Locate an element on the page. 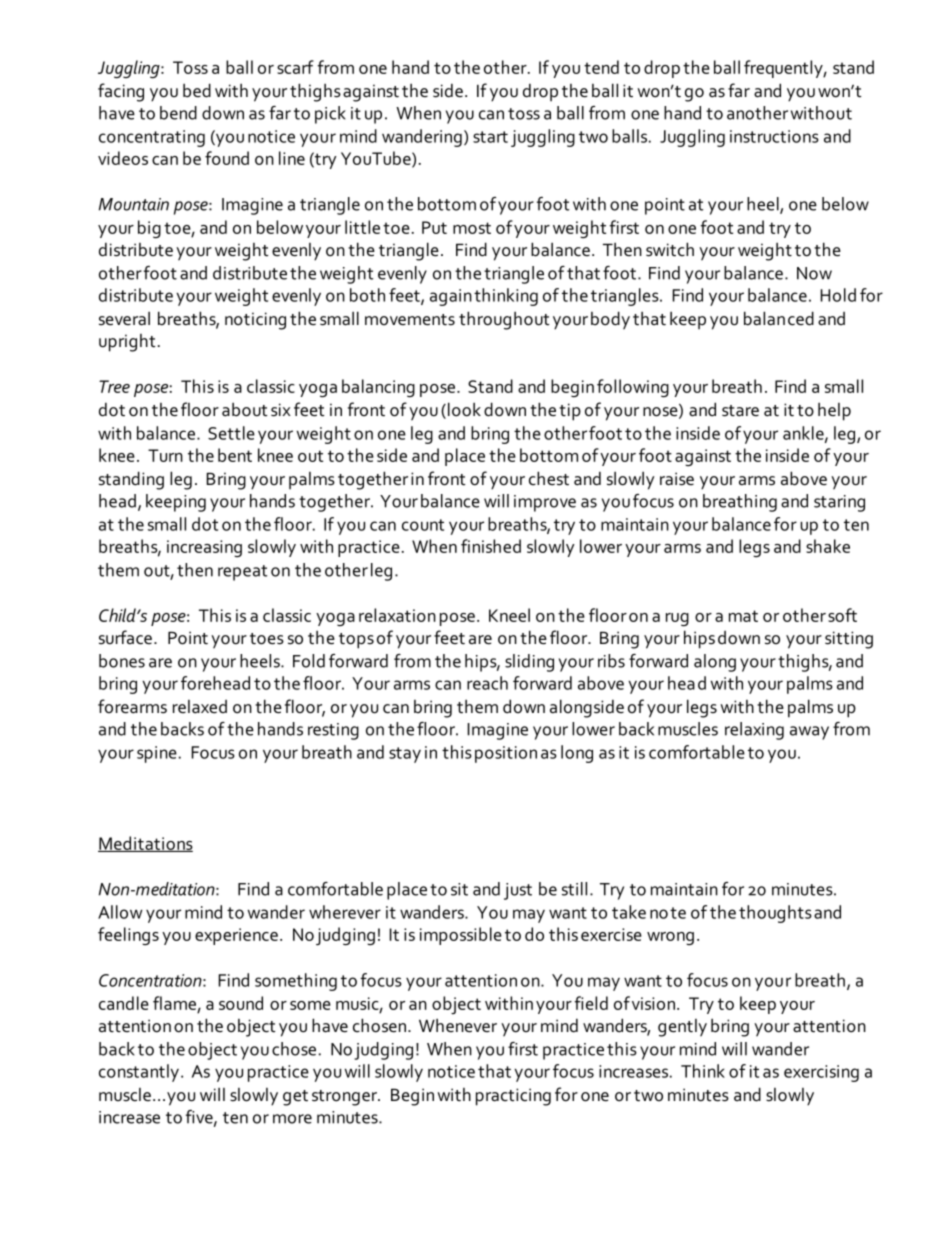  bed is located at coordinates (197, 90).
